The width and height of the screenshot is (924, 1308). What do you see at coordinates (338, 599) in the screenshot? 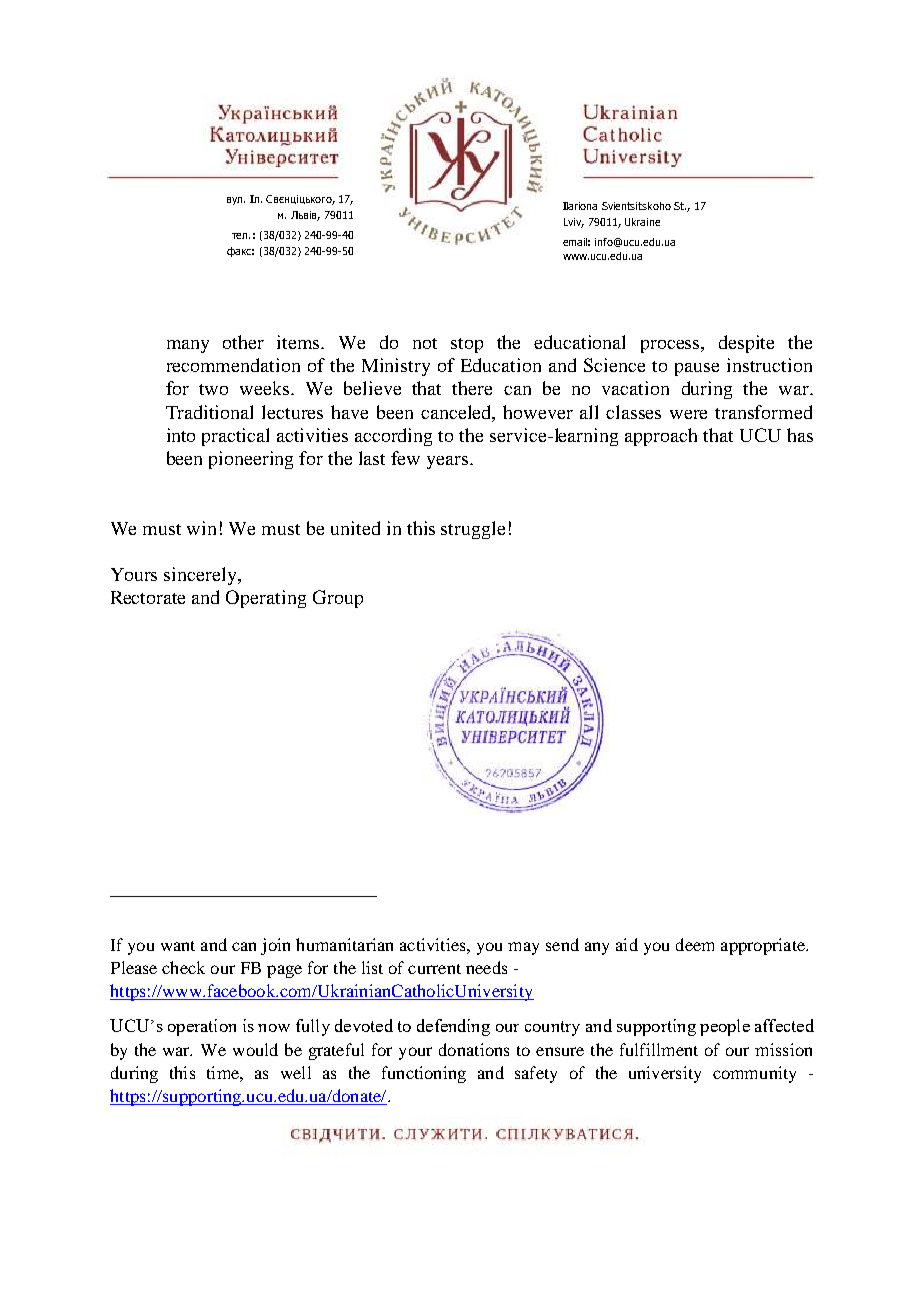
I see `Group` at bounding box center [338, 599].
